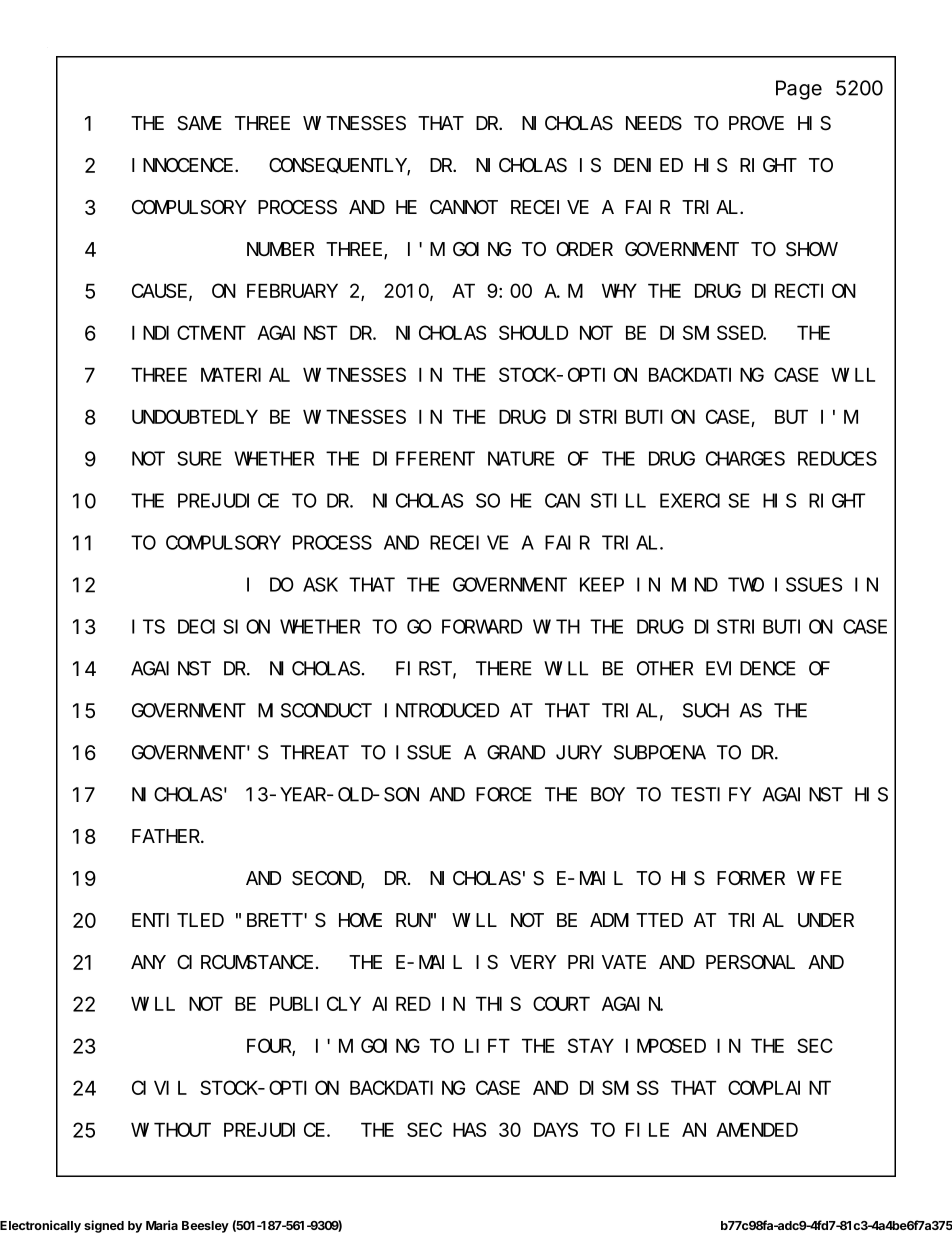 This screenshot has height=1233, width=952. I want to click on DECISION, so click(224, 627).
